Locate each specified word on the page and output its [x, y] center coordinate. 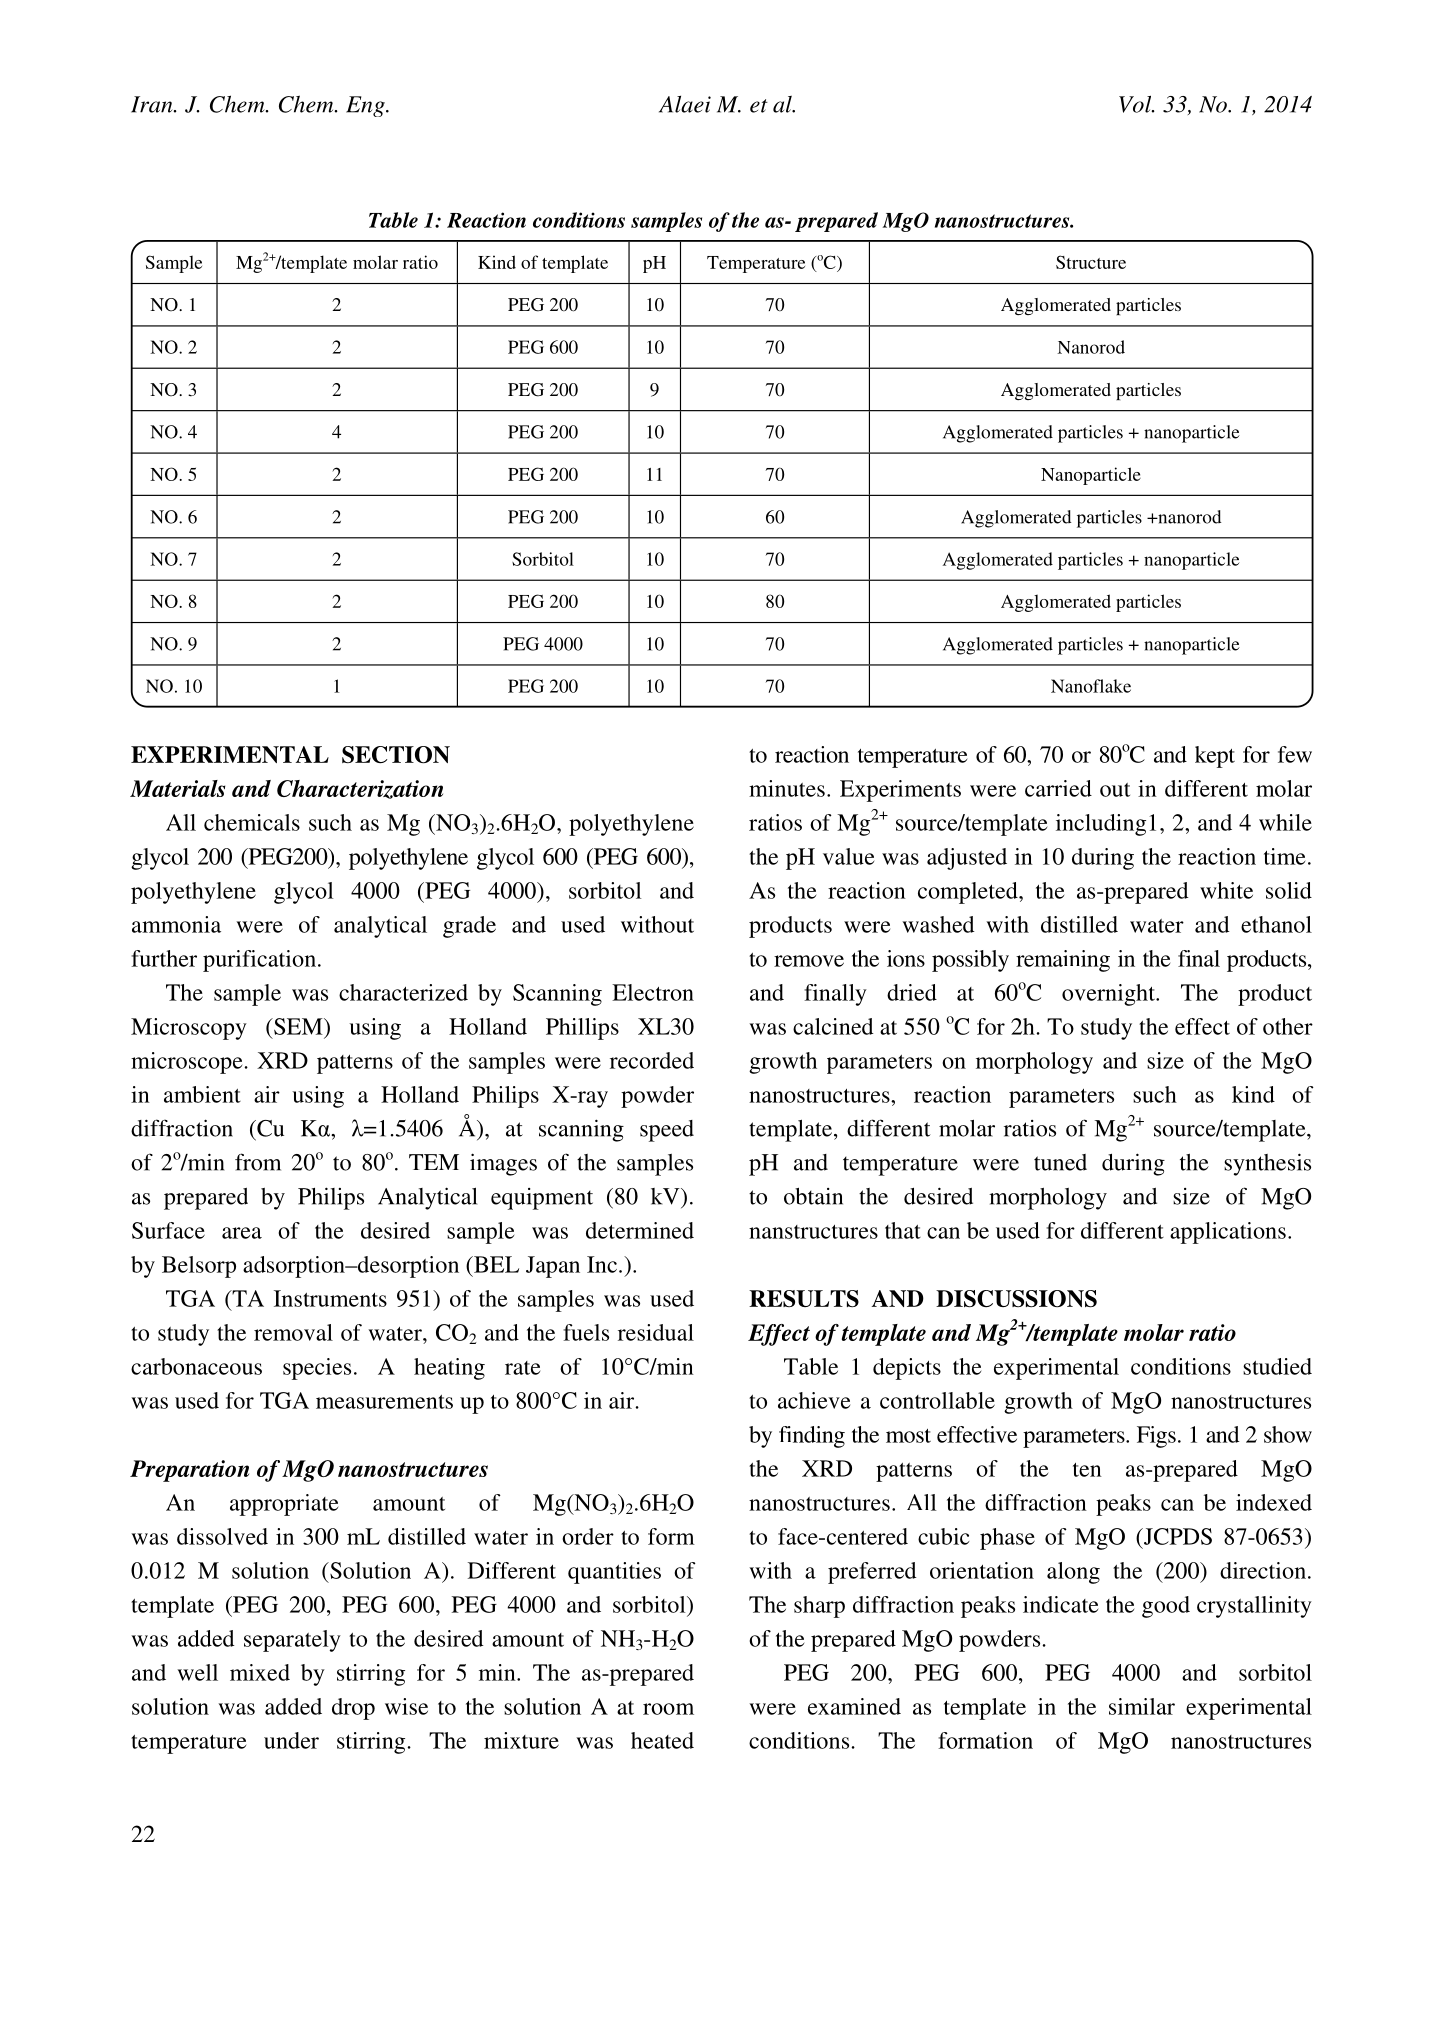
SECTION [396, 755]
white [1226, 890]
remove [809, 961]
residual [656, 1332]
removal [293, 1332]
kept [1215, 757]
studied [1277, 1366]
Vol [1136, 104]
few [1295, 754]
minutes [787, 788]
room [668, 1709]
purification [259, 961]
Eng [366, 106]
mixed [260, 1672]
